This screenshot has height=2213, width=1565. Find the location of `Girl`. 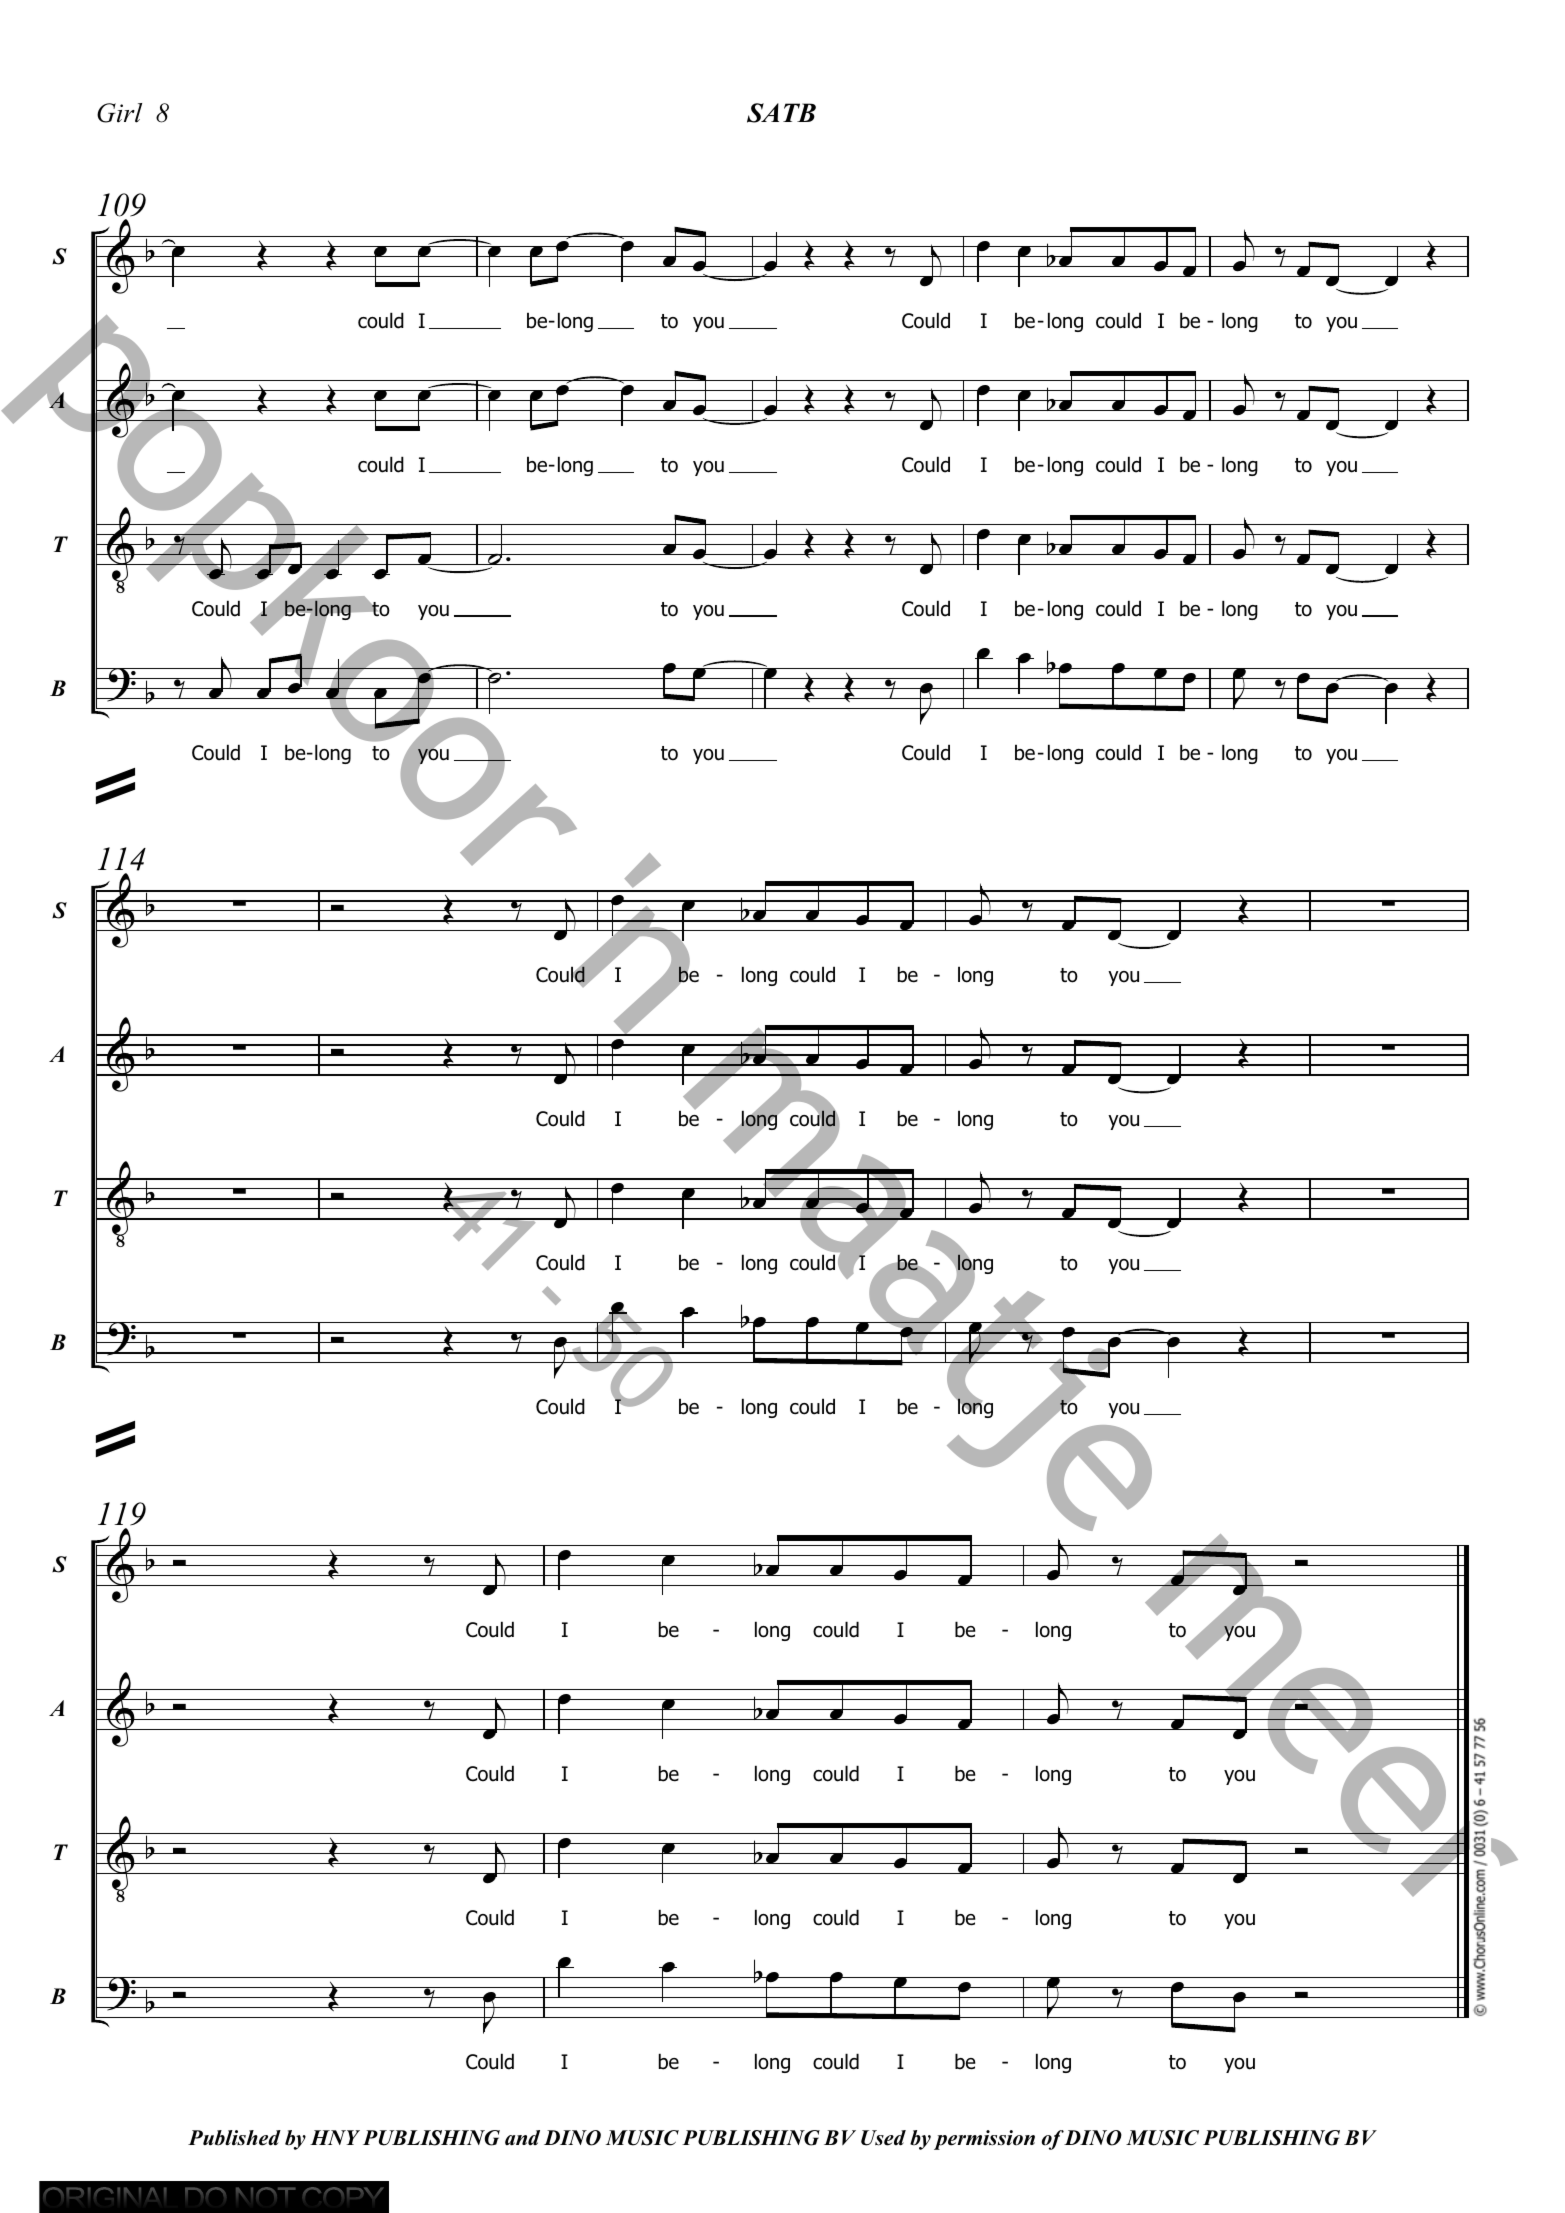

Girl is located at coordinates (119, 113).
